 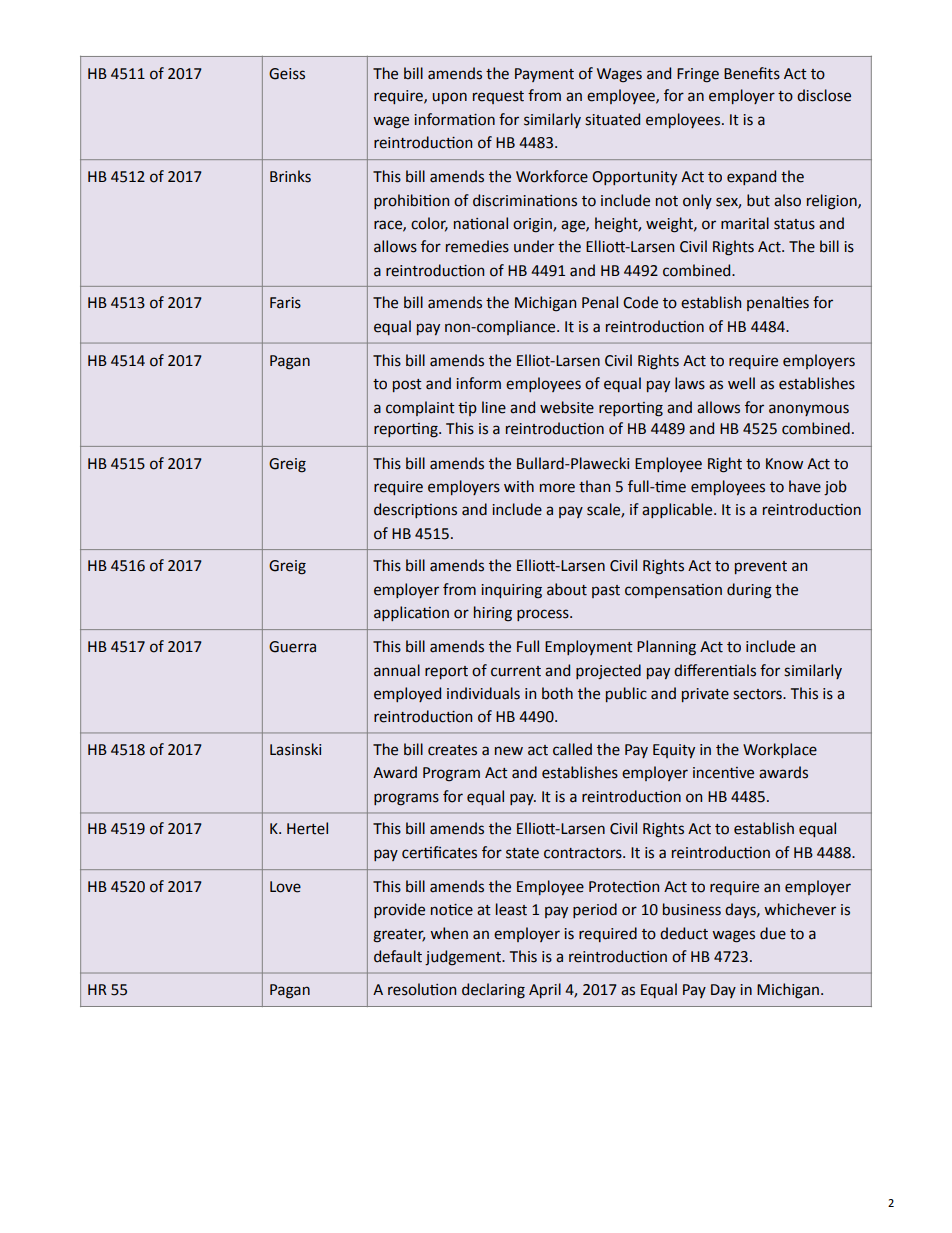 What do you see at coordinates (572, 749) in the page?
I see `called` at bounding box center [572, 749].
